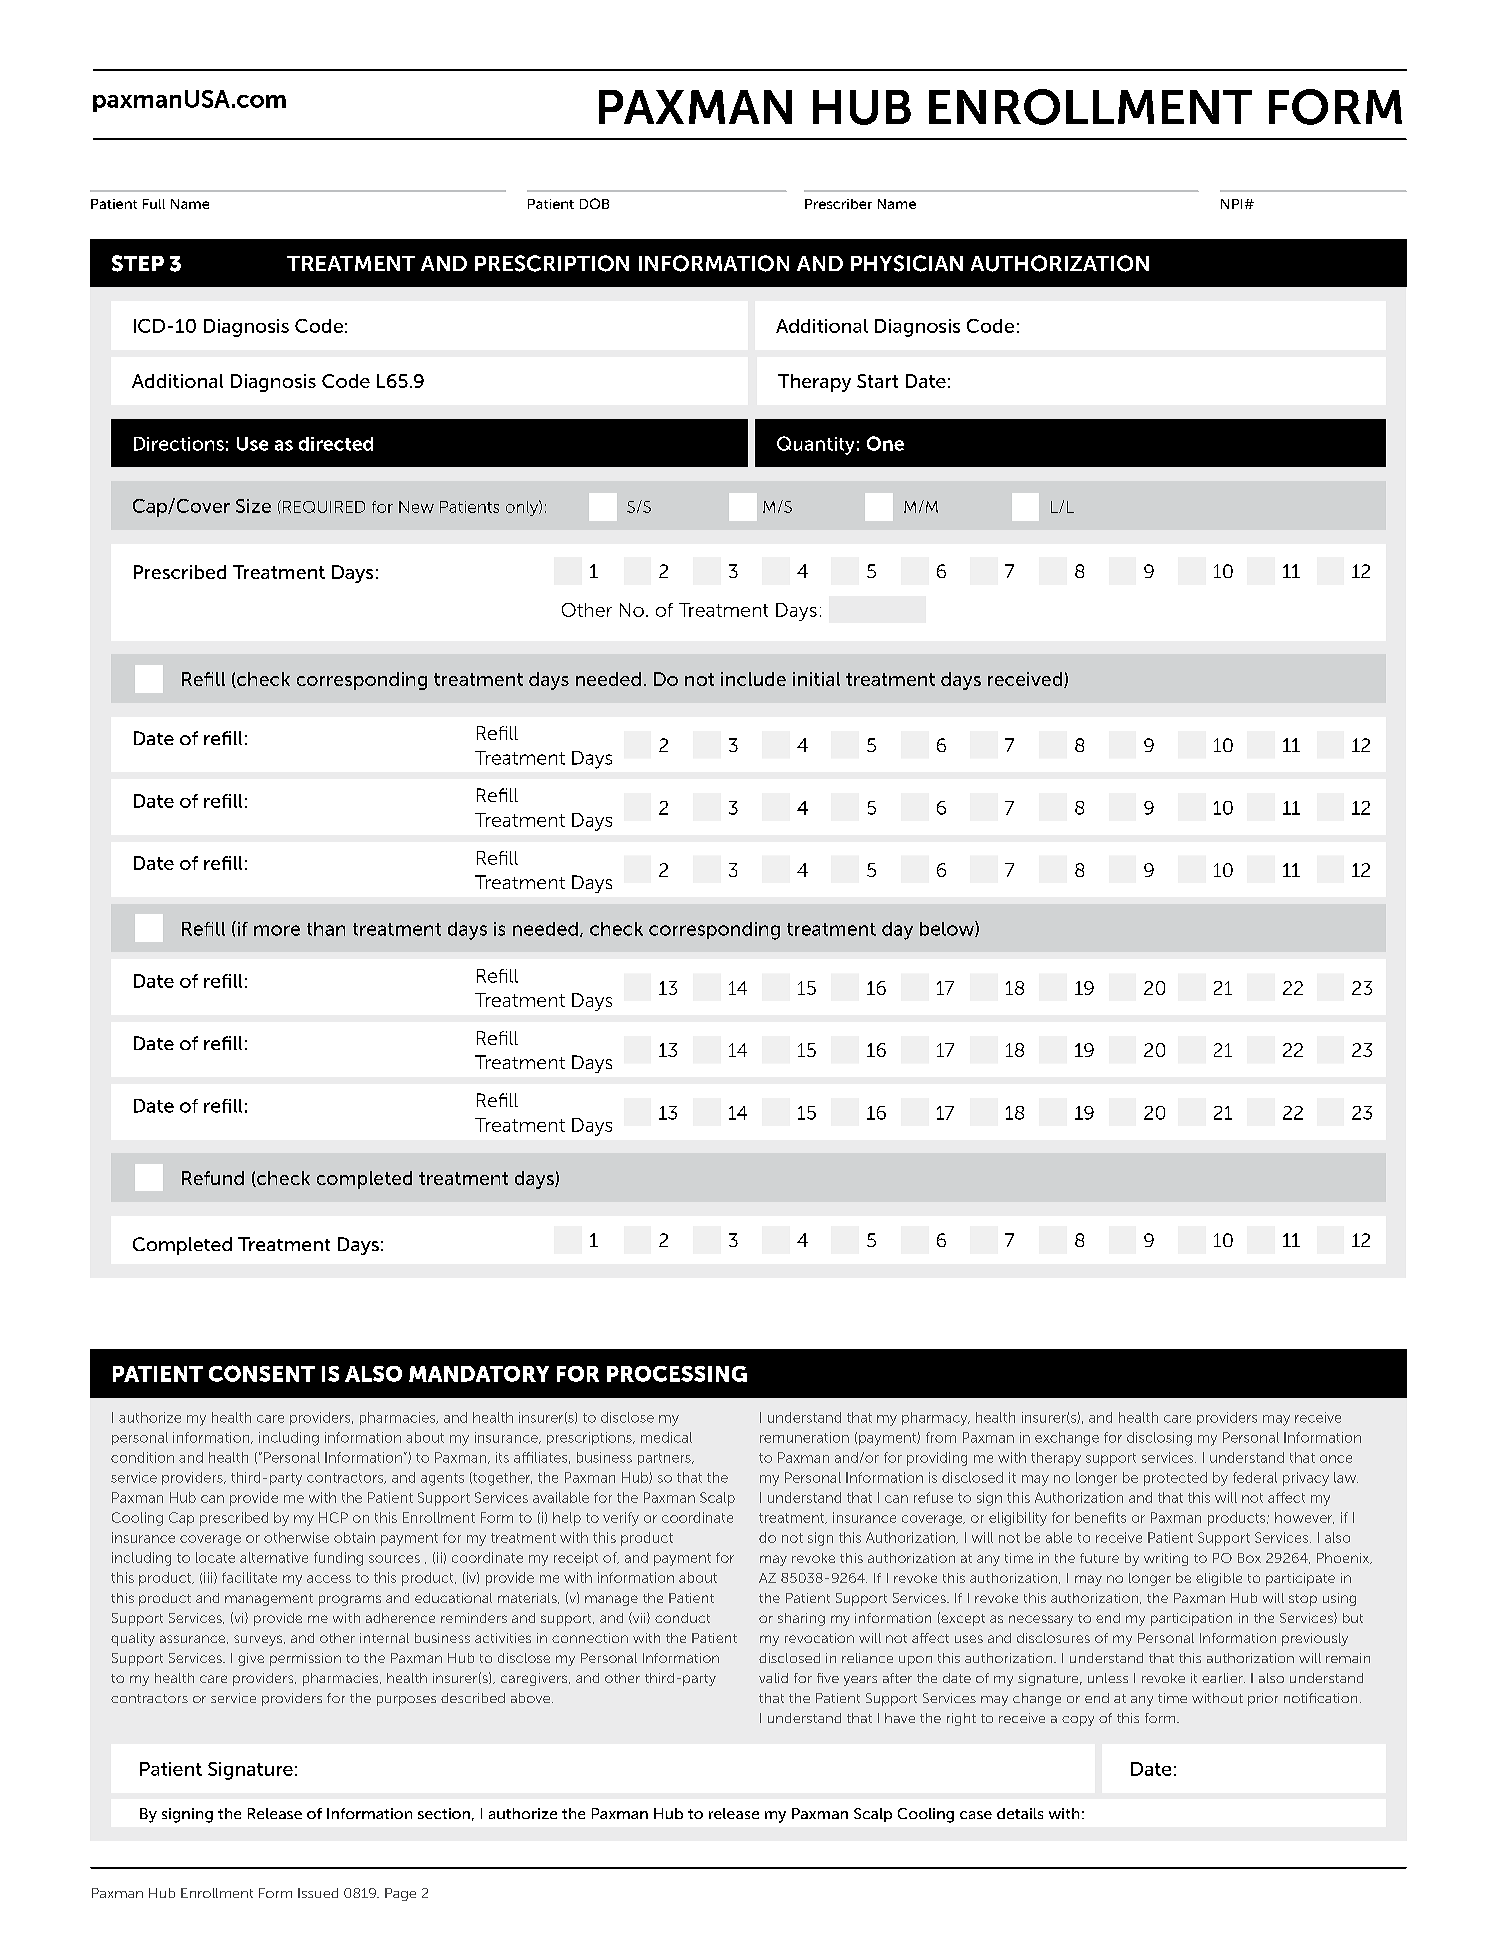 Image resolution: width=1496 pixels, height=1936 pixels. I want to click on PHYSICIAN, so click(907, 263).
